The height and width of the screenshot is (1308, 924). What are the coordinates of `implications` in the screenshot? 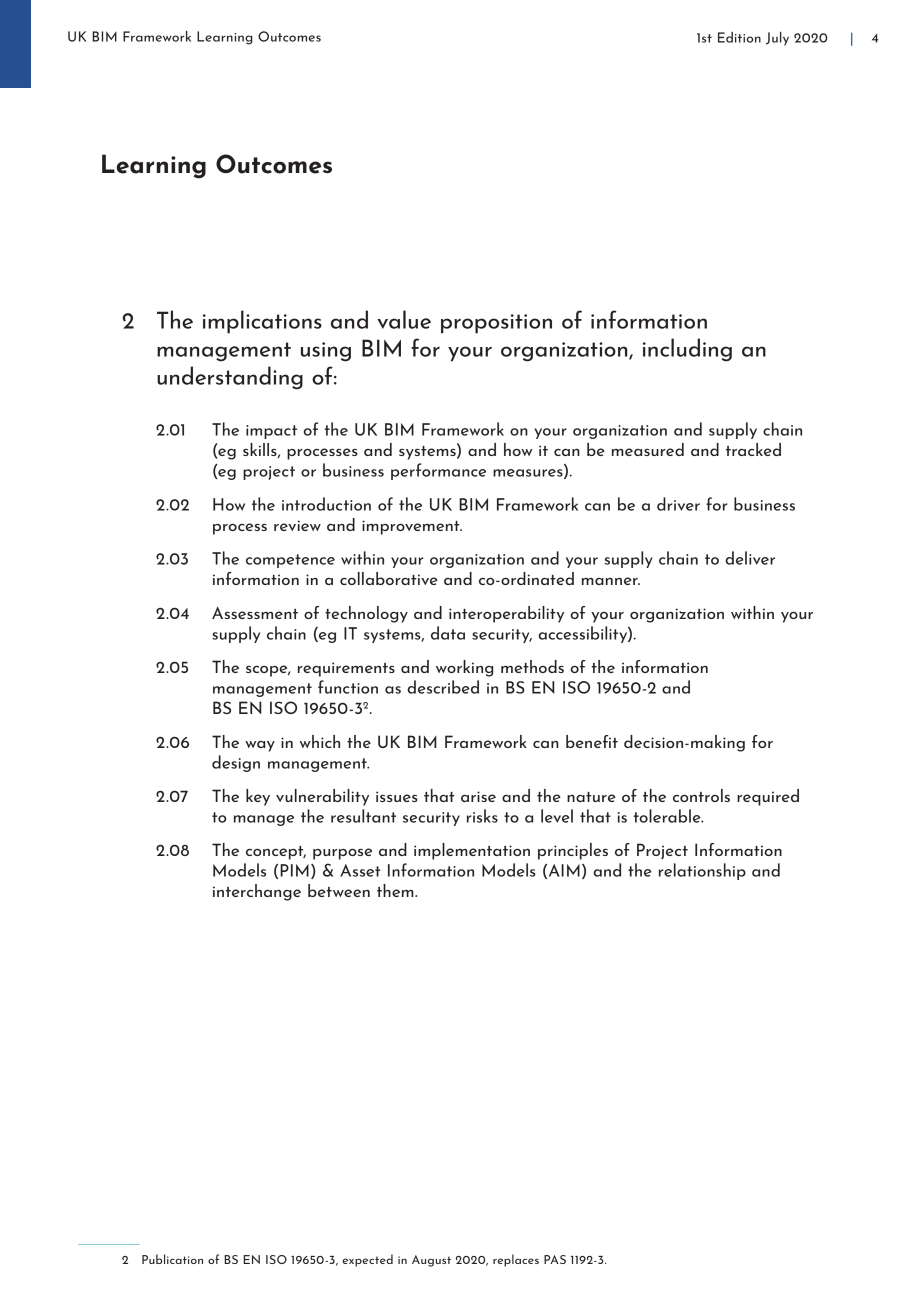 It's located at (262, 322).
